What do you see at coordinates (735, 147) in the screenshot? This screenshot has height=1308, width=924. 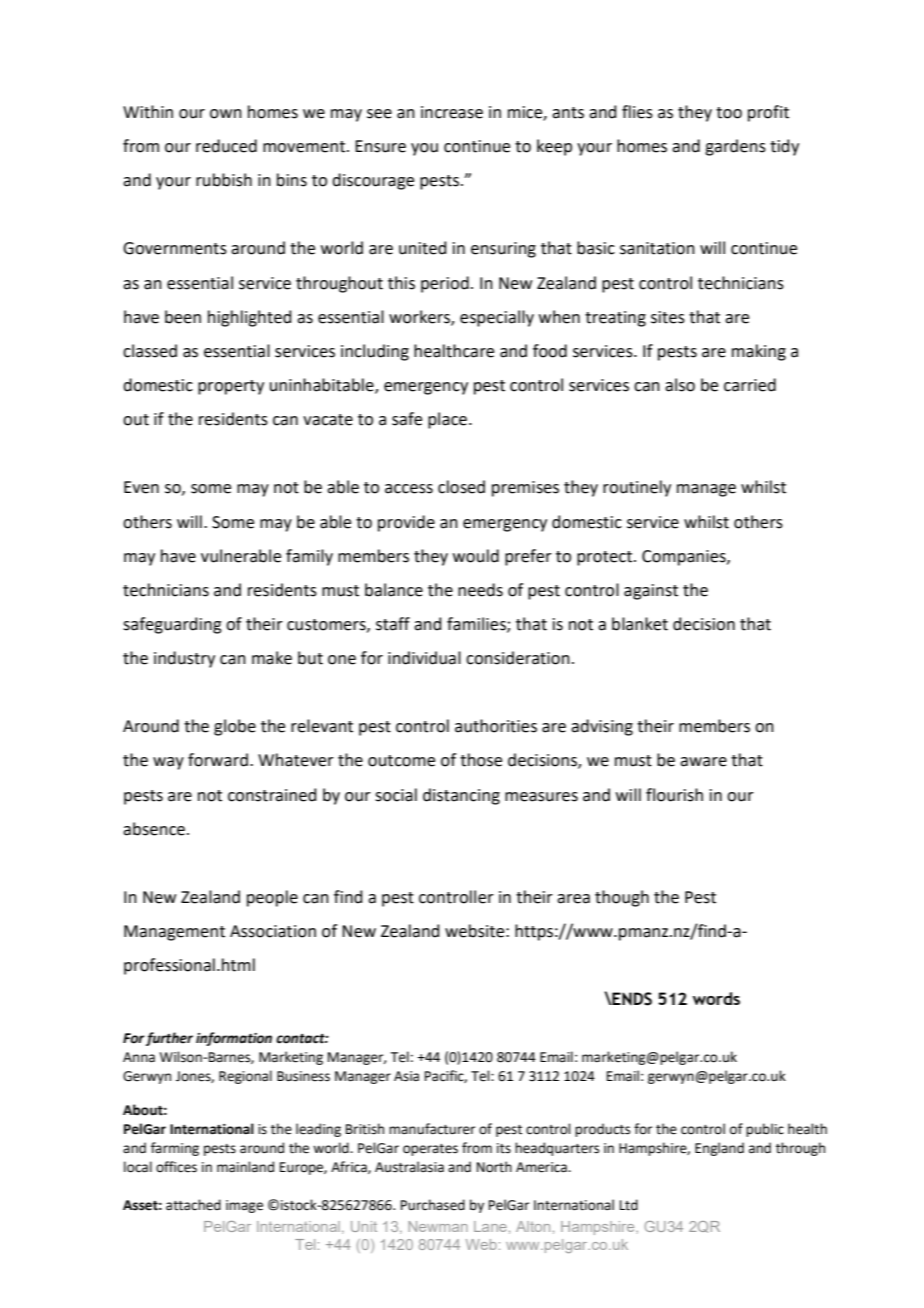 I see `gardens` at bounding box center [735, 147].
